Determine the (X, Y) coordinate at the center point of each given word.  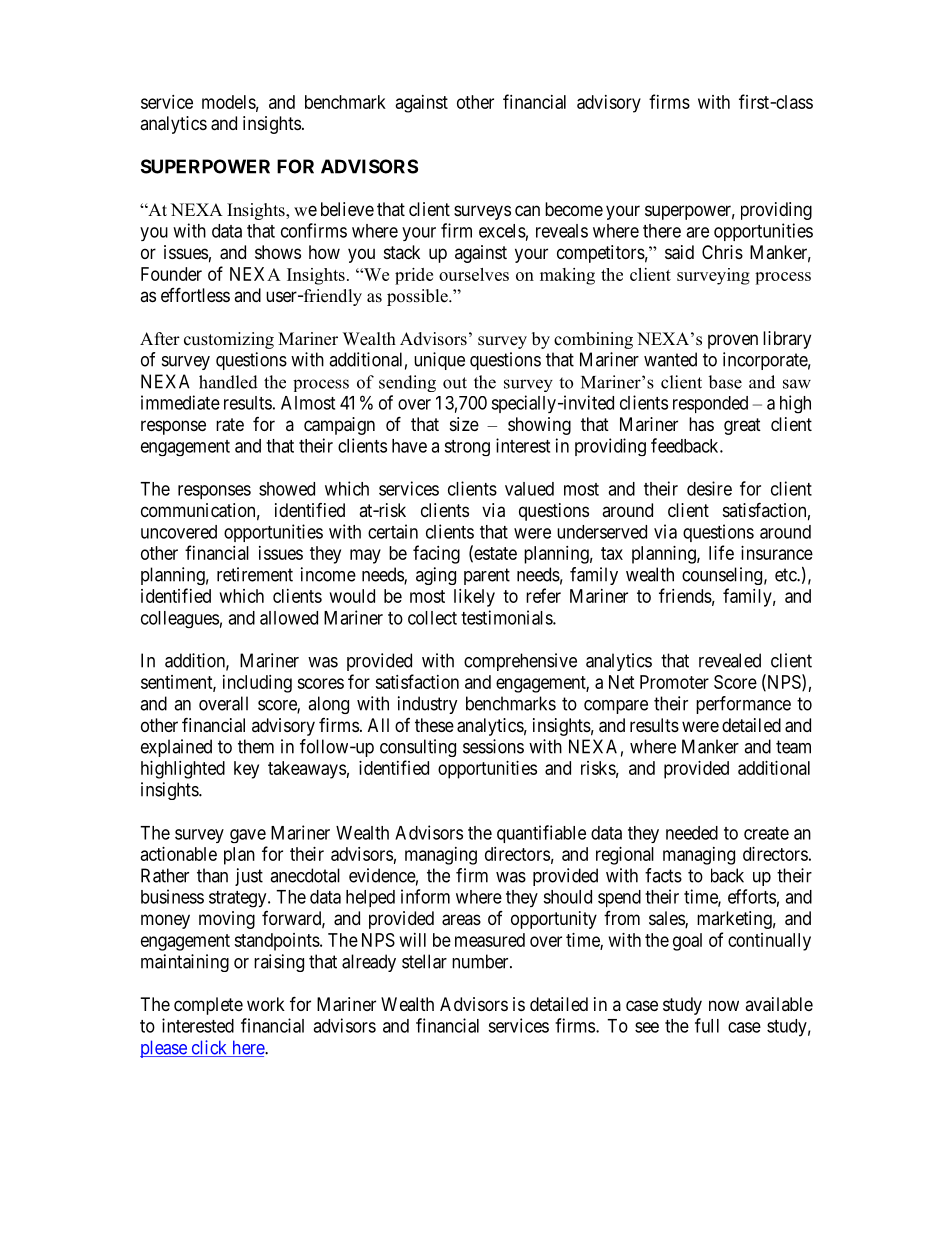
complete (208, 1006)
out (455, 383)
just (249, 877)
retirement (255, 574)
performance (743, 705)
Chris (722, 252)
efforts (752, 896)
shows (278, 252)
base (725, 382)
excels (502, 231)
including (257, 684)
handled (228, 382)
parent (487, 576)
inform (425, 896)
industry (428, 705)
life (721, 552)
